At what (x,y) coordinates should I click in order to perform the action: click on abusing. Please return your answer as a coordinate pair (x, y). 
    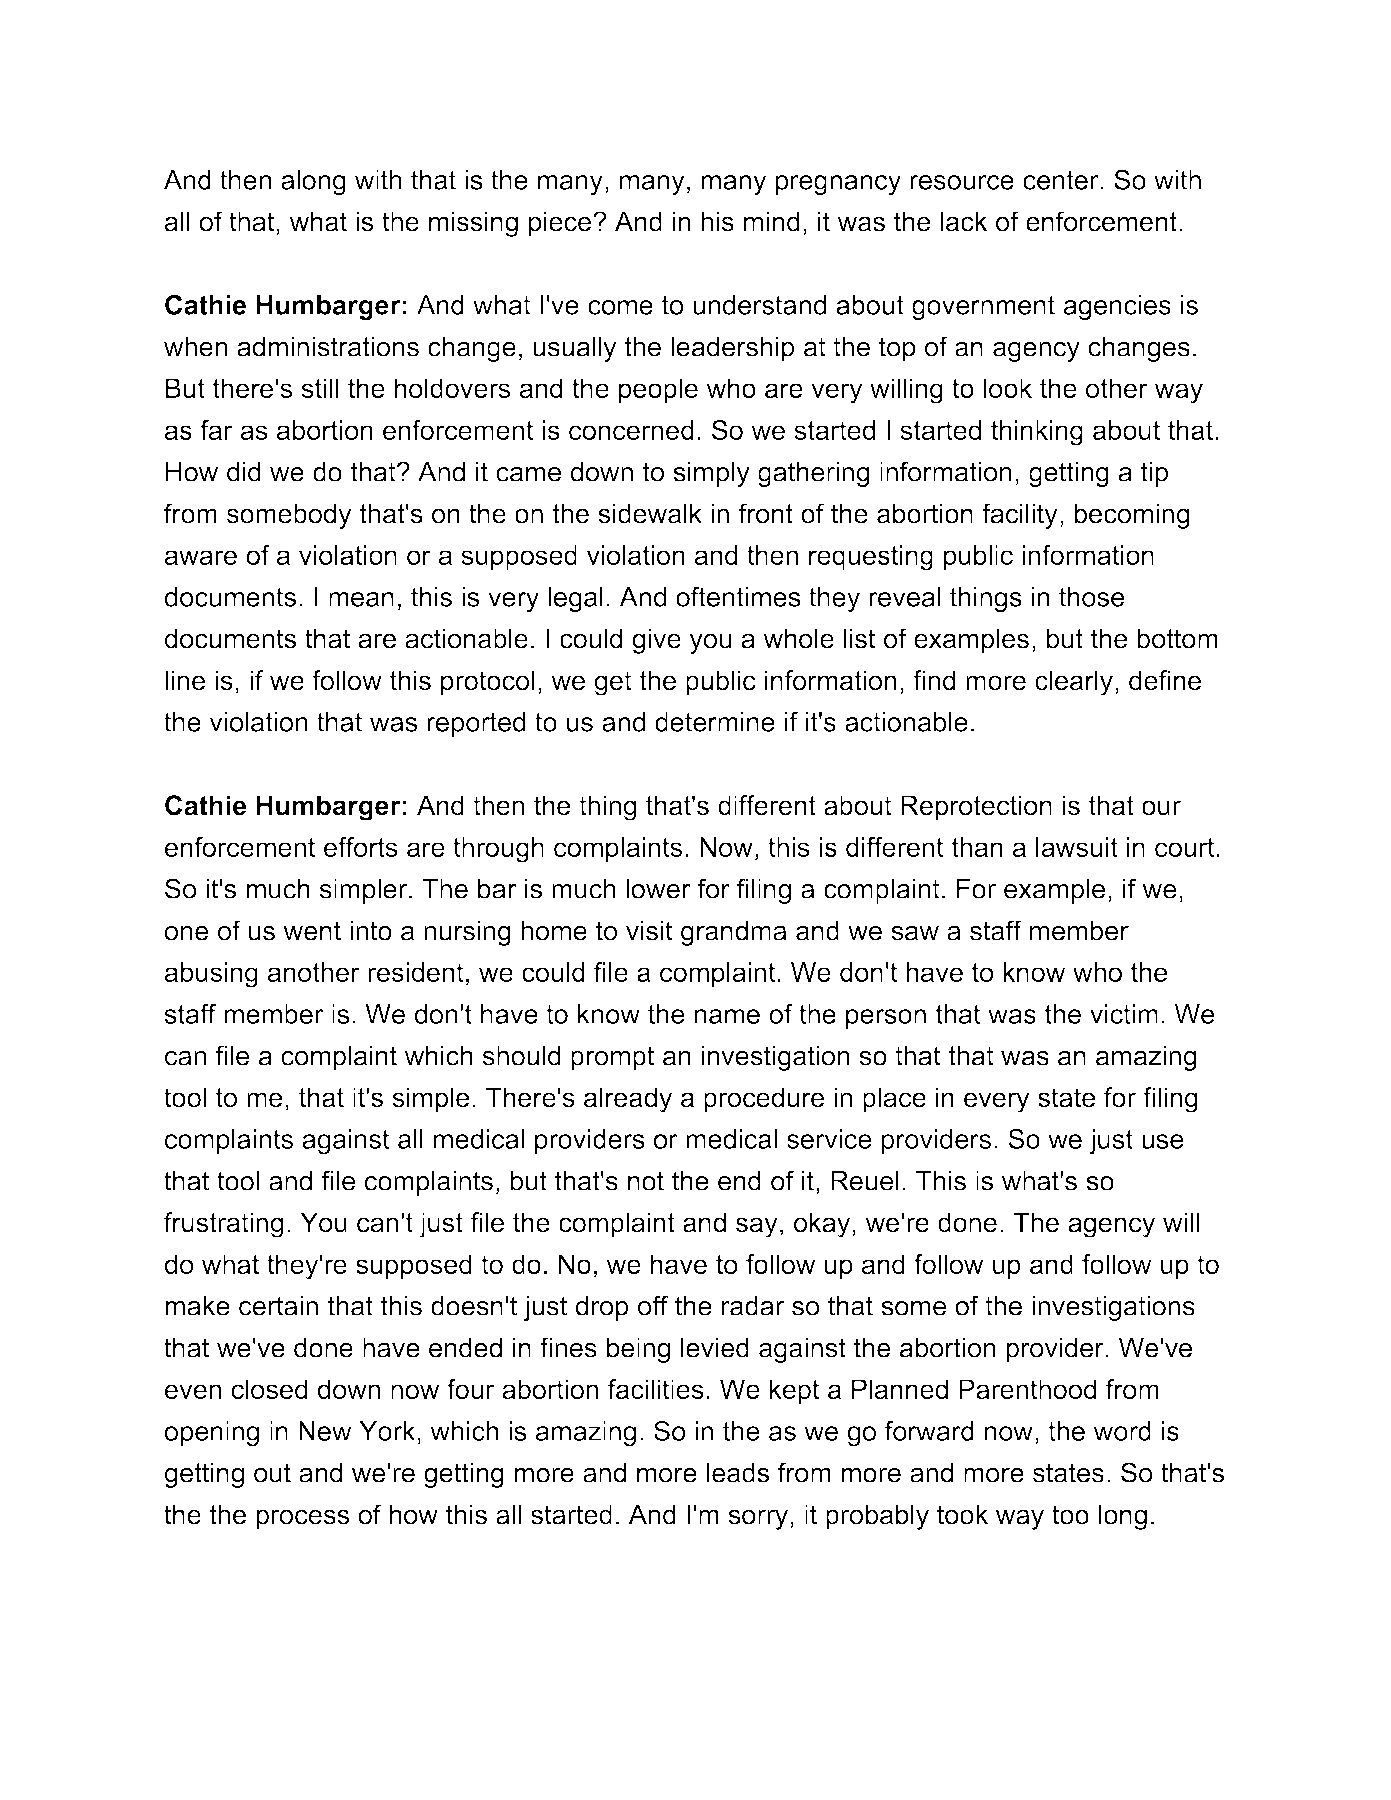
    Looking at the image, I should click on (211, 975).
